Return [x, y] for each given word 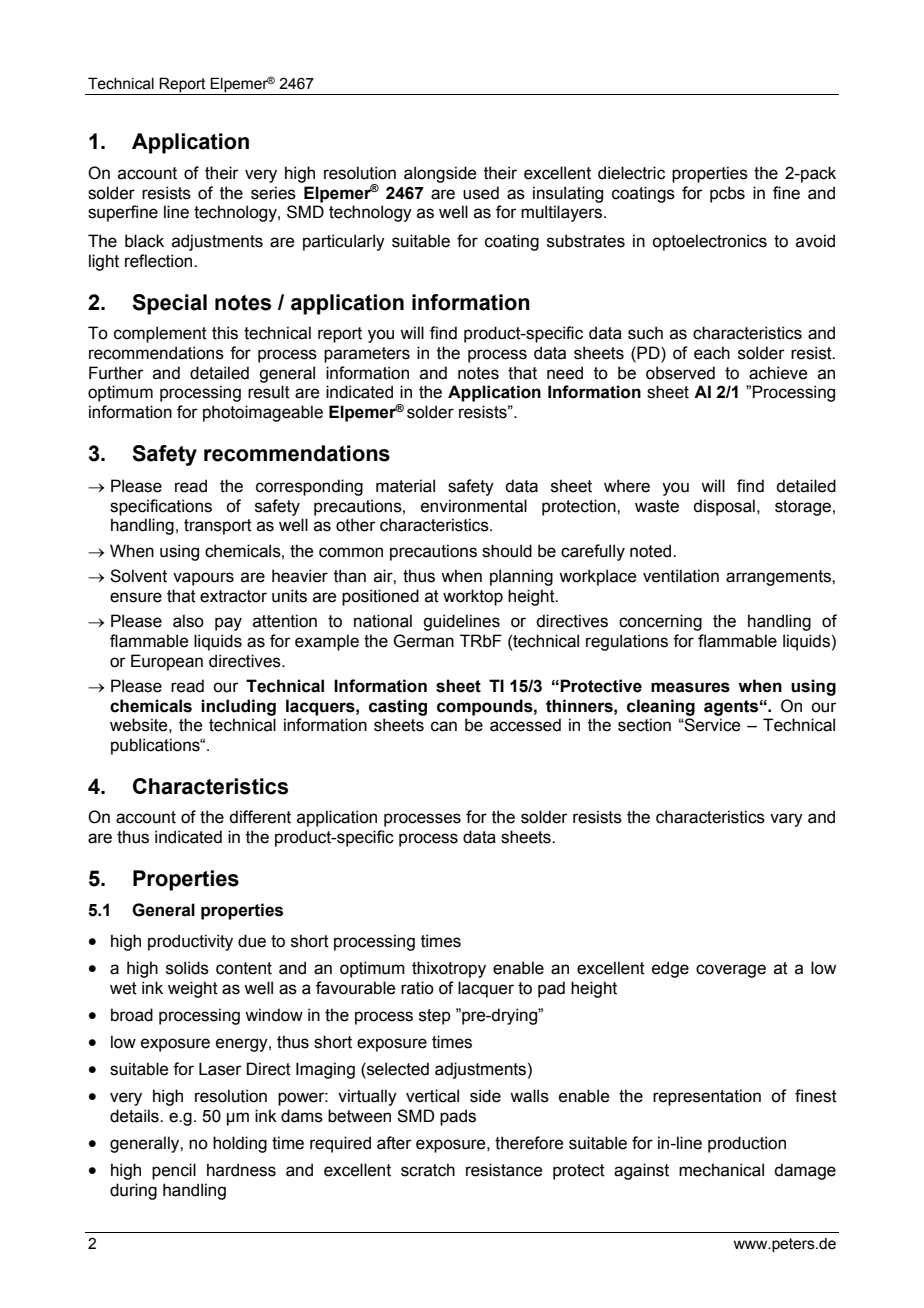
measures [690, 687]
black [144, 241]
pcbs [727, 194]
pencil [174, 1171]
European [167, 662]
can [444, 726]
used [481, 193]
